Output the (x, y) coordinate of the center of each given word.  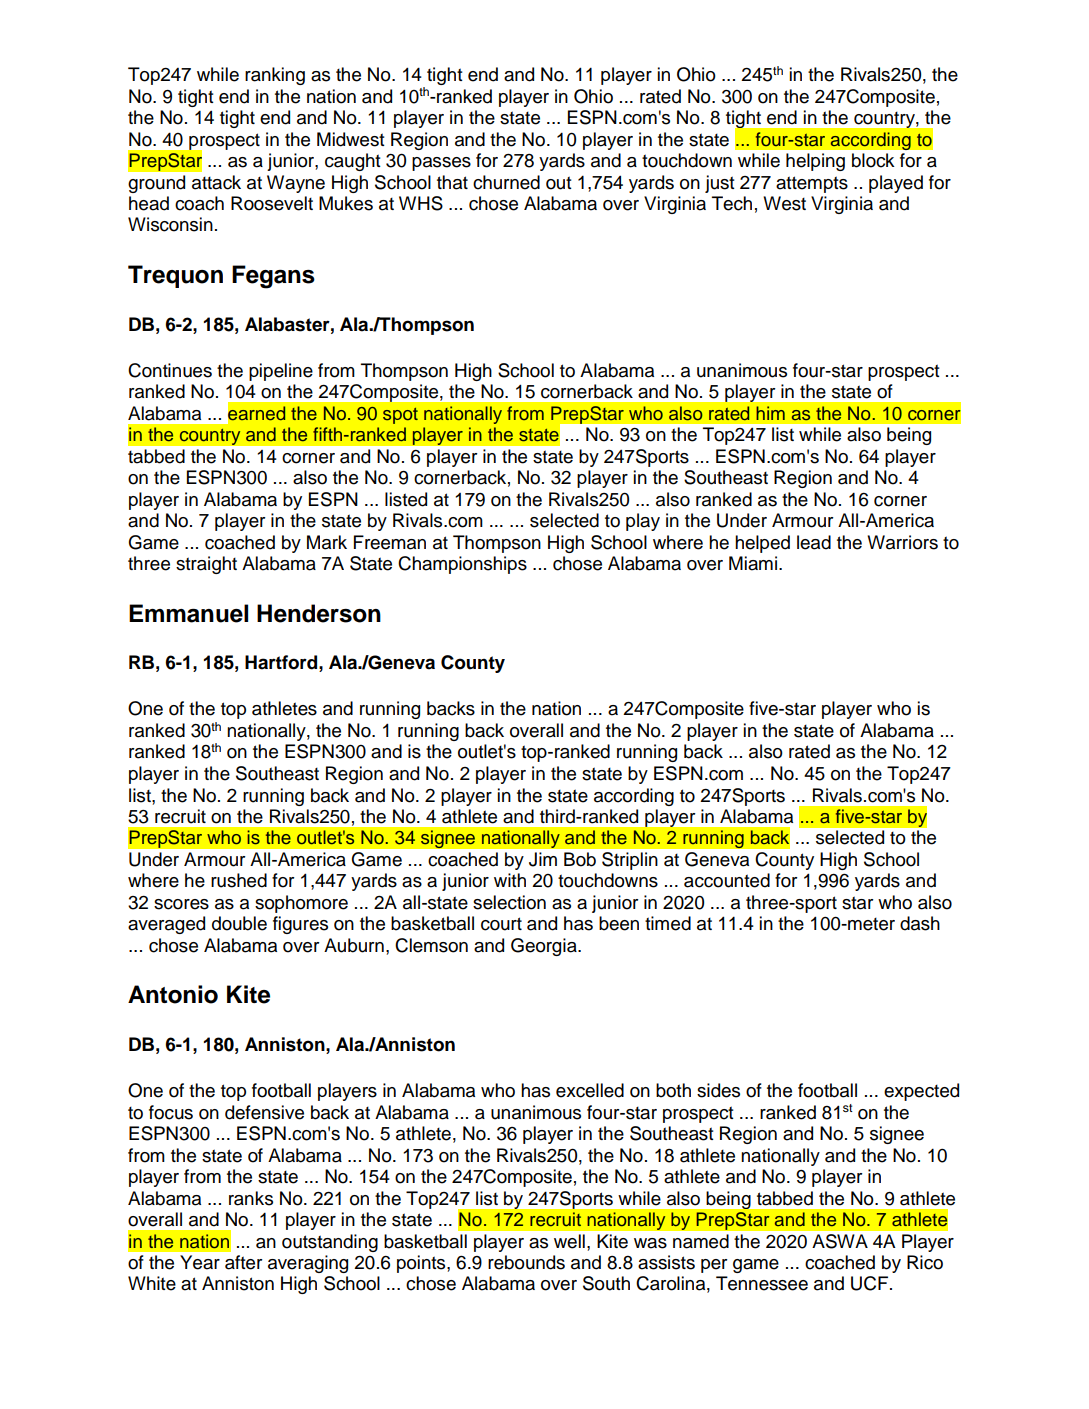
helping (815, 162)
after (244, 1262)
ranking (275, 76)
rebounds (526, 1262)
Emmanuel (188, 613)
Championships (462, 565)
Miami (753, 563)
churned (506, 182)
